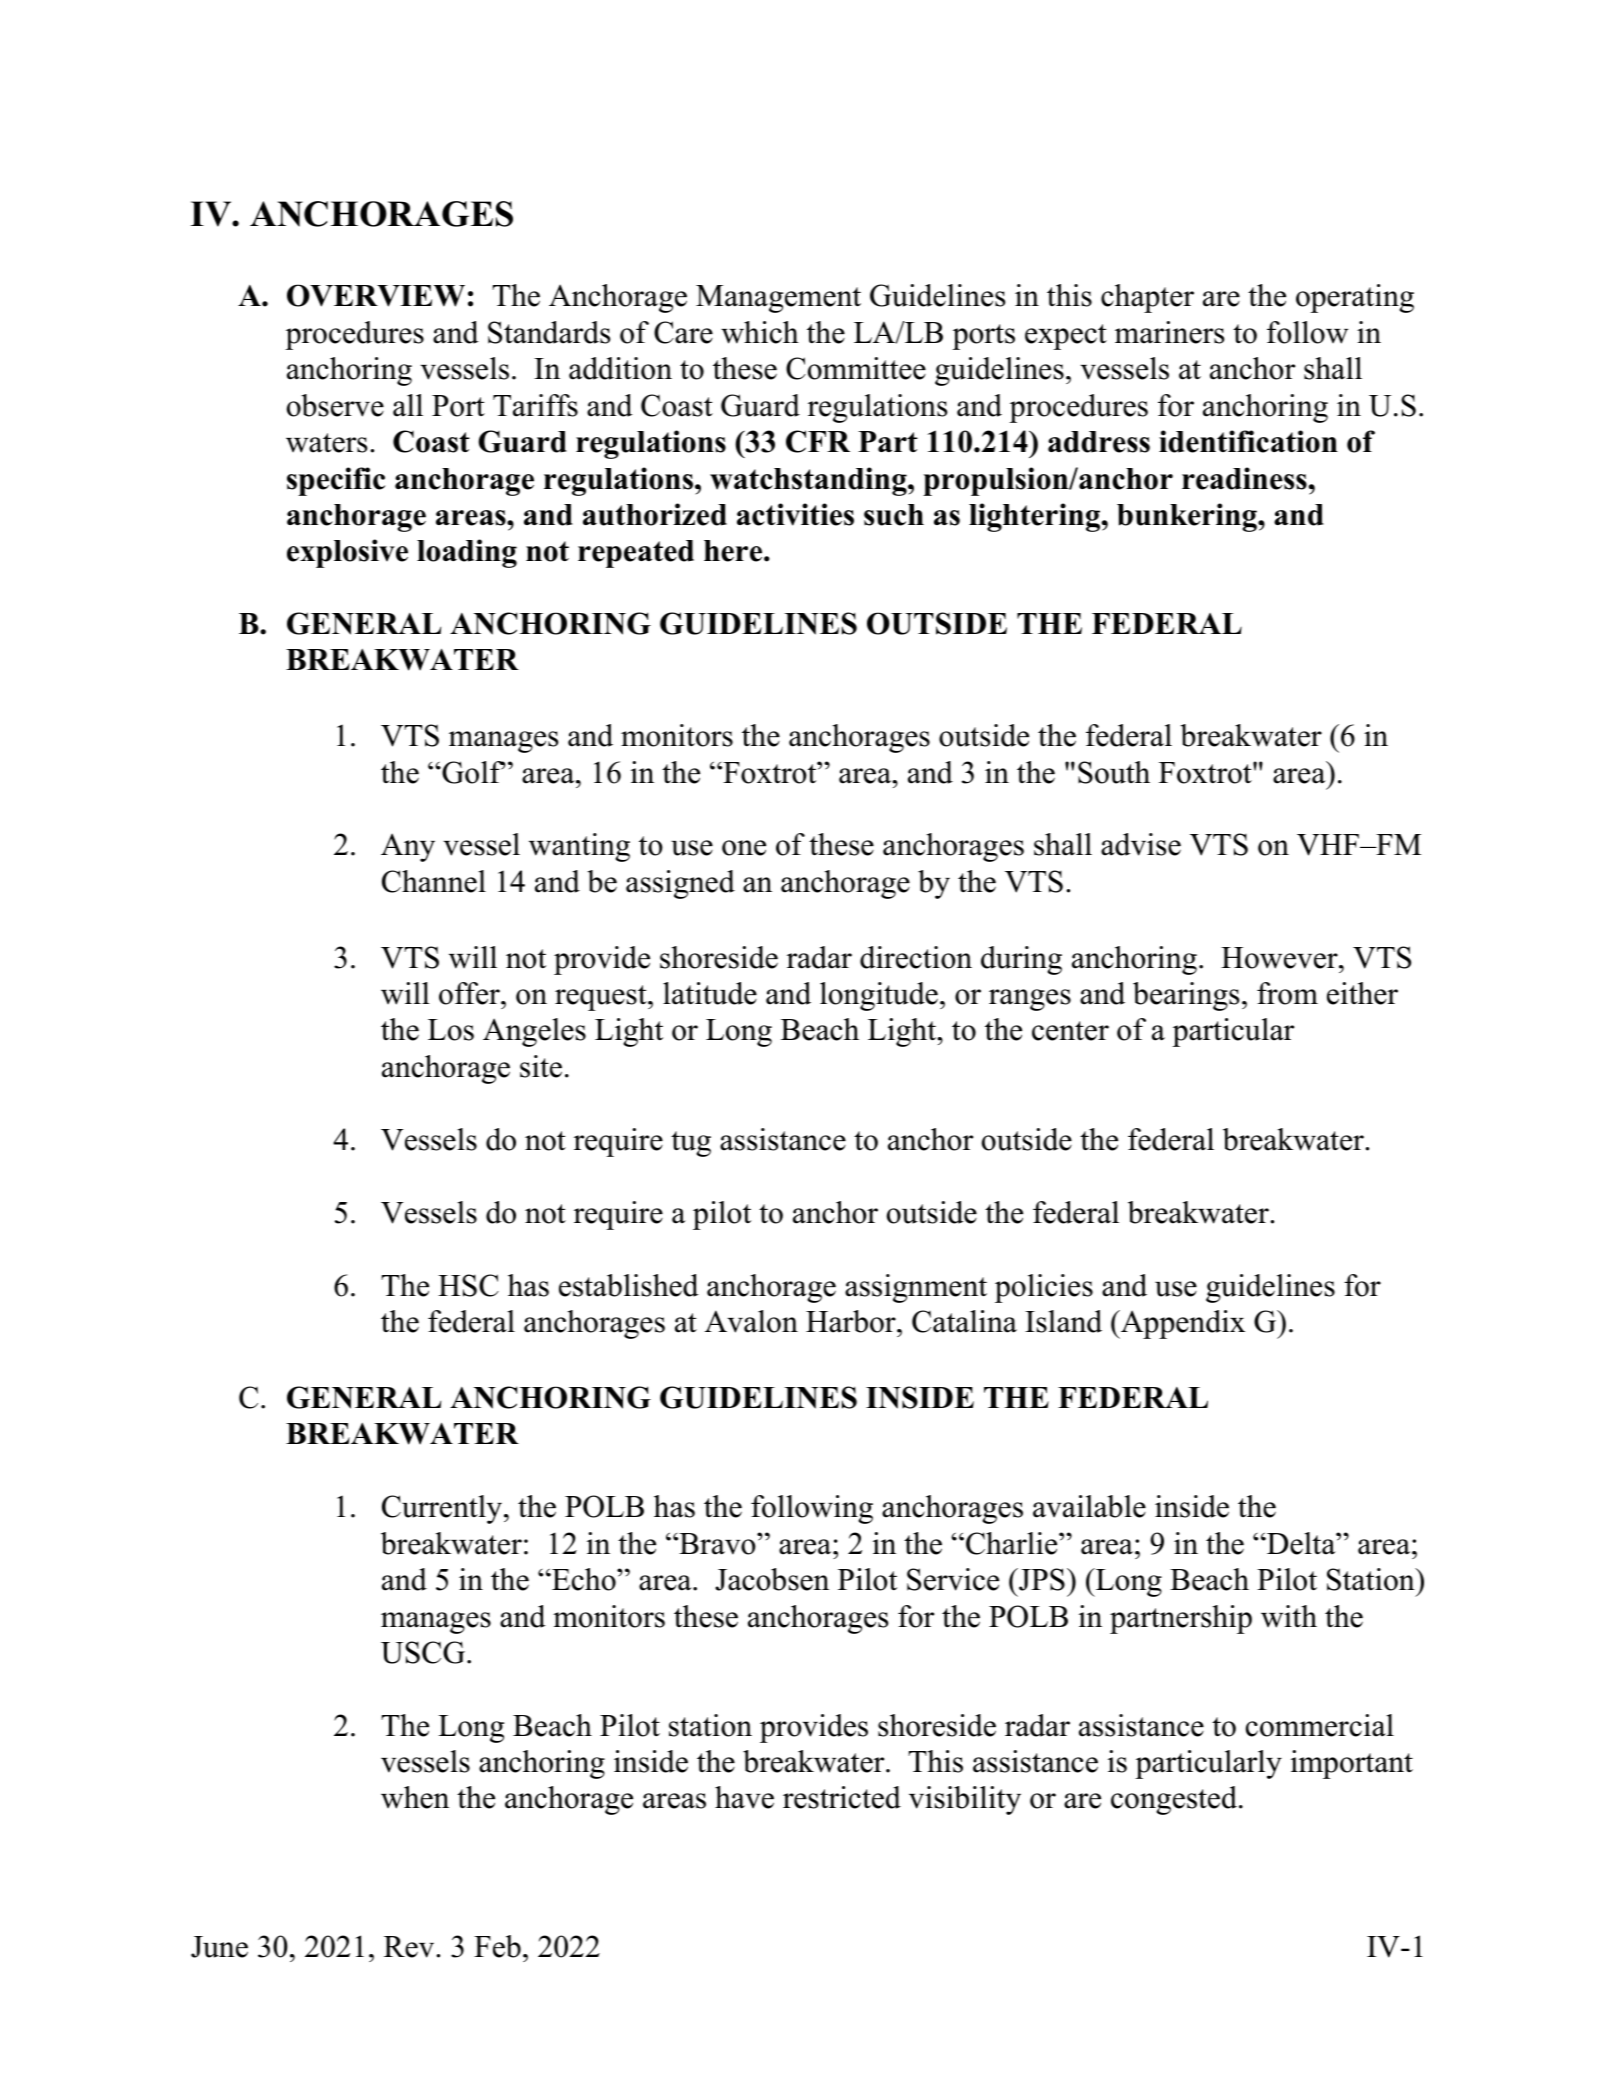 The image size is (1616, 2091). What do you see at coordinates (744, 1797) in the screenshot?
I see `have` at bounding box center [744, 1797].
